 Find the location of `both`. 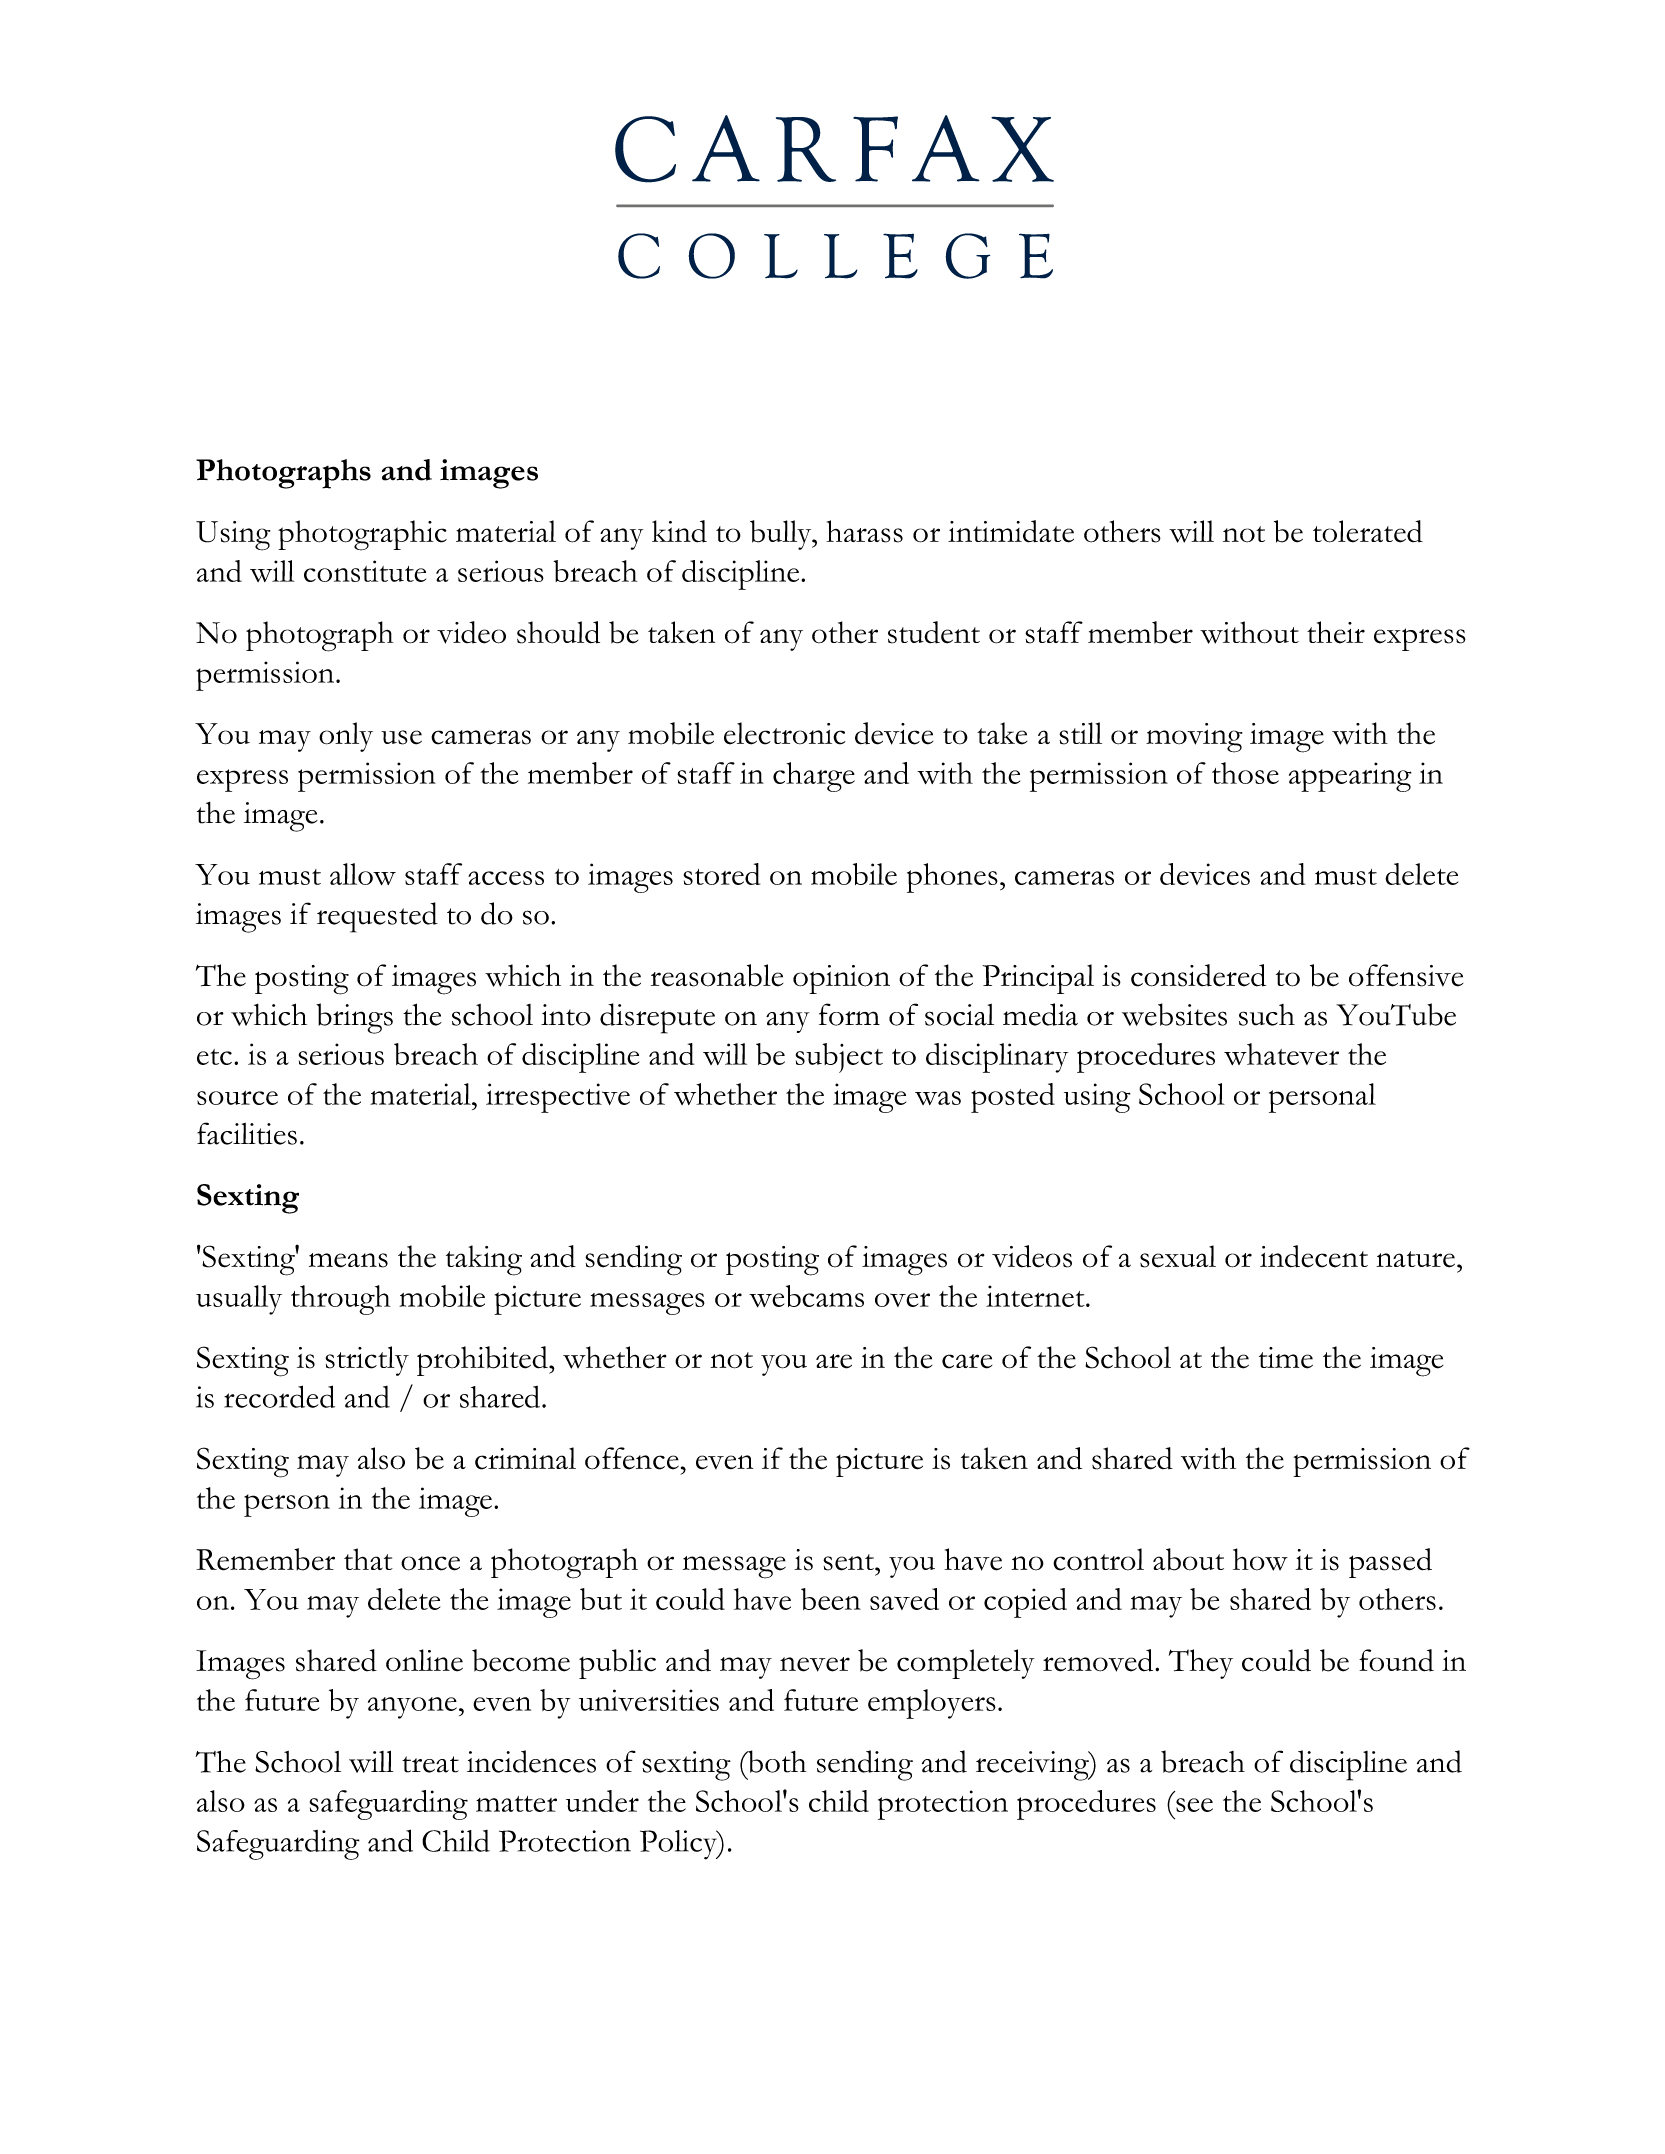

both is located at coordinates (776, 1761).
